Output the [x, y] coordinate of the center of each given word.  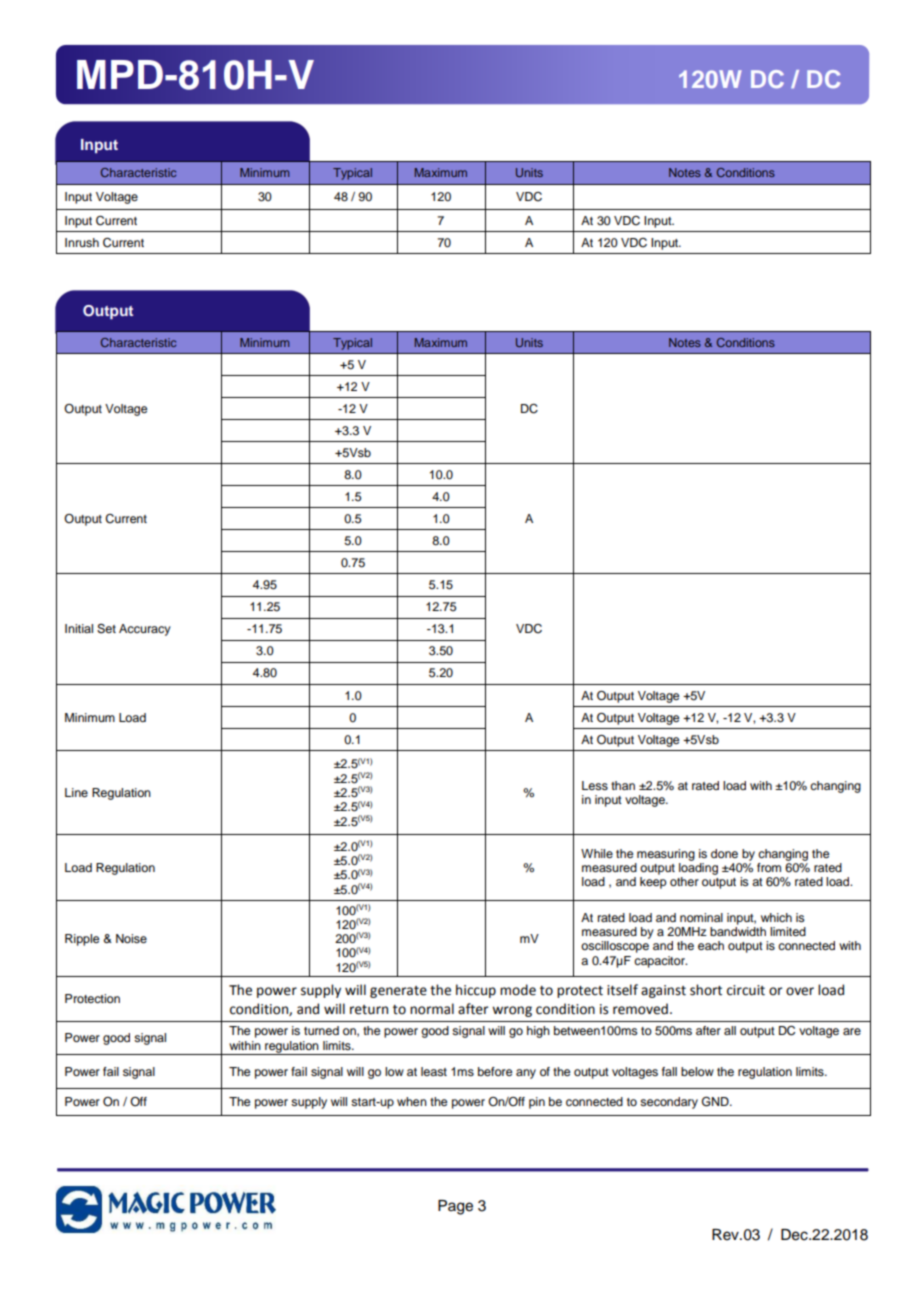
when [412, 1101]
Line [76, 792]
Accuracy [145, 630]
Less [595, 785]
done [724, 853]
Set [106, 629]
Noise [131, 938]
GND [716, 1101]
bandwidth [738, 931]
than [623, 785]
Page [455, 1207]
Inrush [82, 242]
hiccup [476, 991]
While [597, 853]
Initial [79, 628]
